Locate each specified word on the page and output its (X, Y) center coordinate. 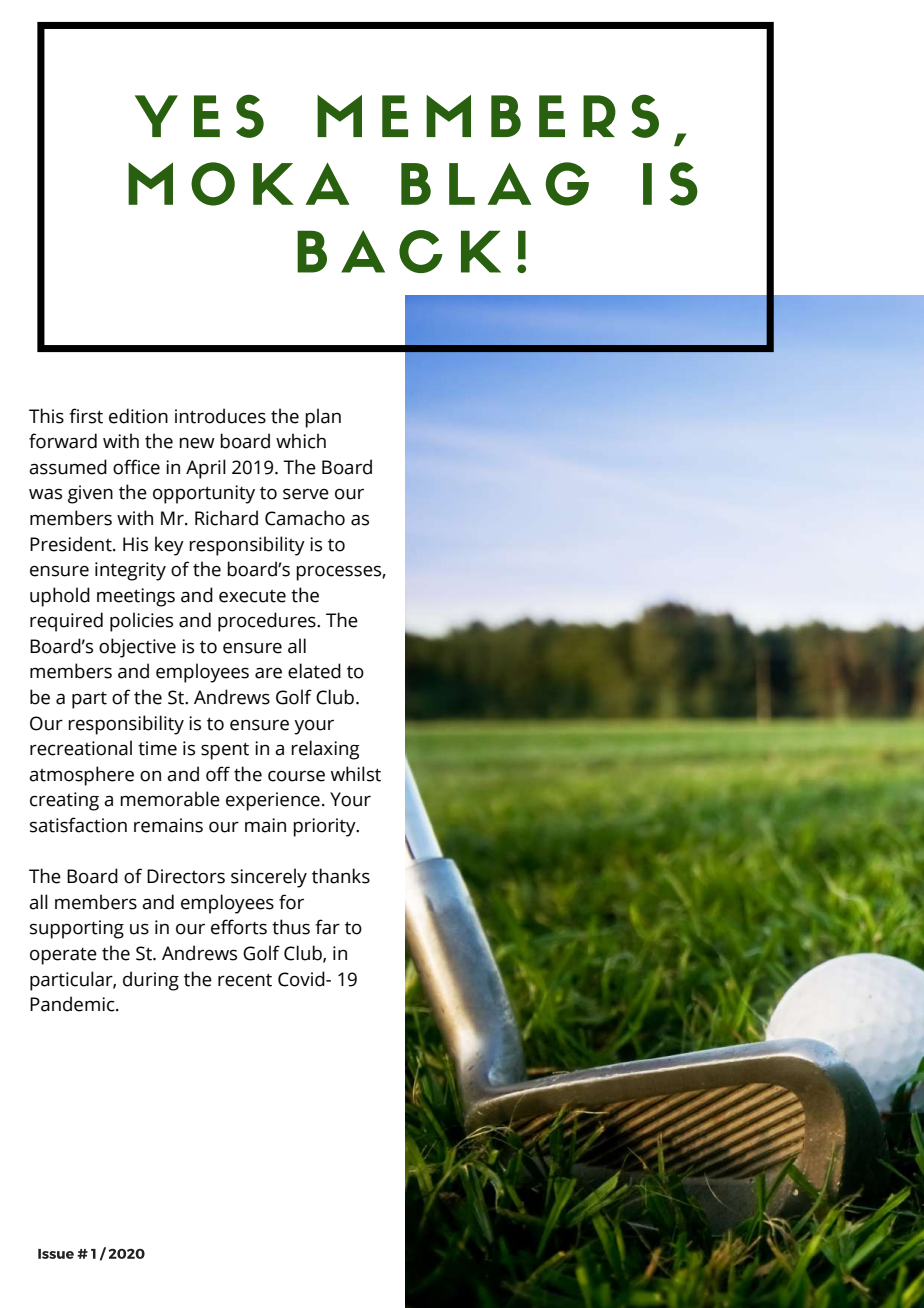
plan (323, 418)
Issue (56, 1254)
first (86, 416)
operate (63, 956)
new (197, 443)
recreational (81, 748)
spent (225, 751)
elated (314, 671)
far (327, 927)
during (151, 981)
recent (245, 980)
